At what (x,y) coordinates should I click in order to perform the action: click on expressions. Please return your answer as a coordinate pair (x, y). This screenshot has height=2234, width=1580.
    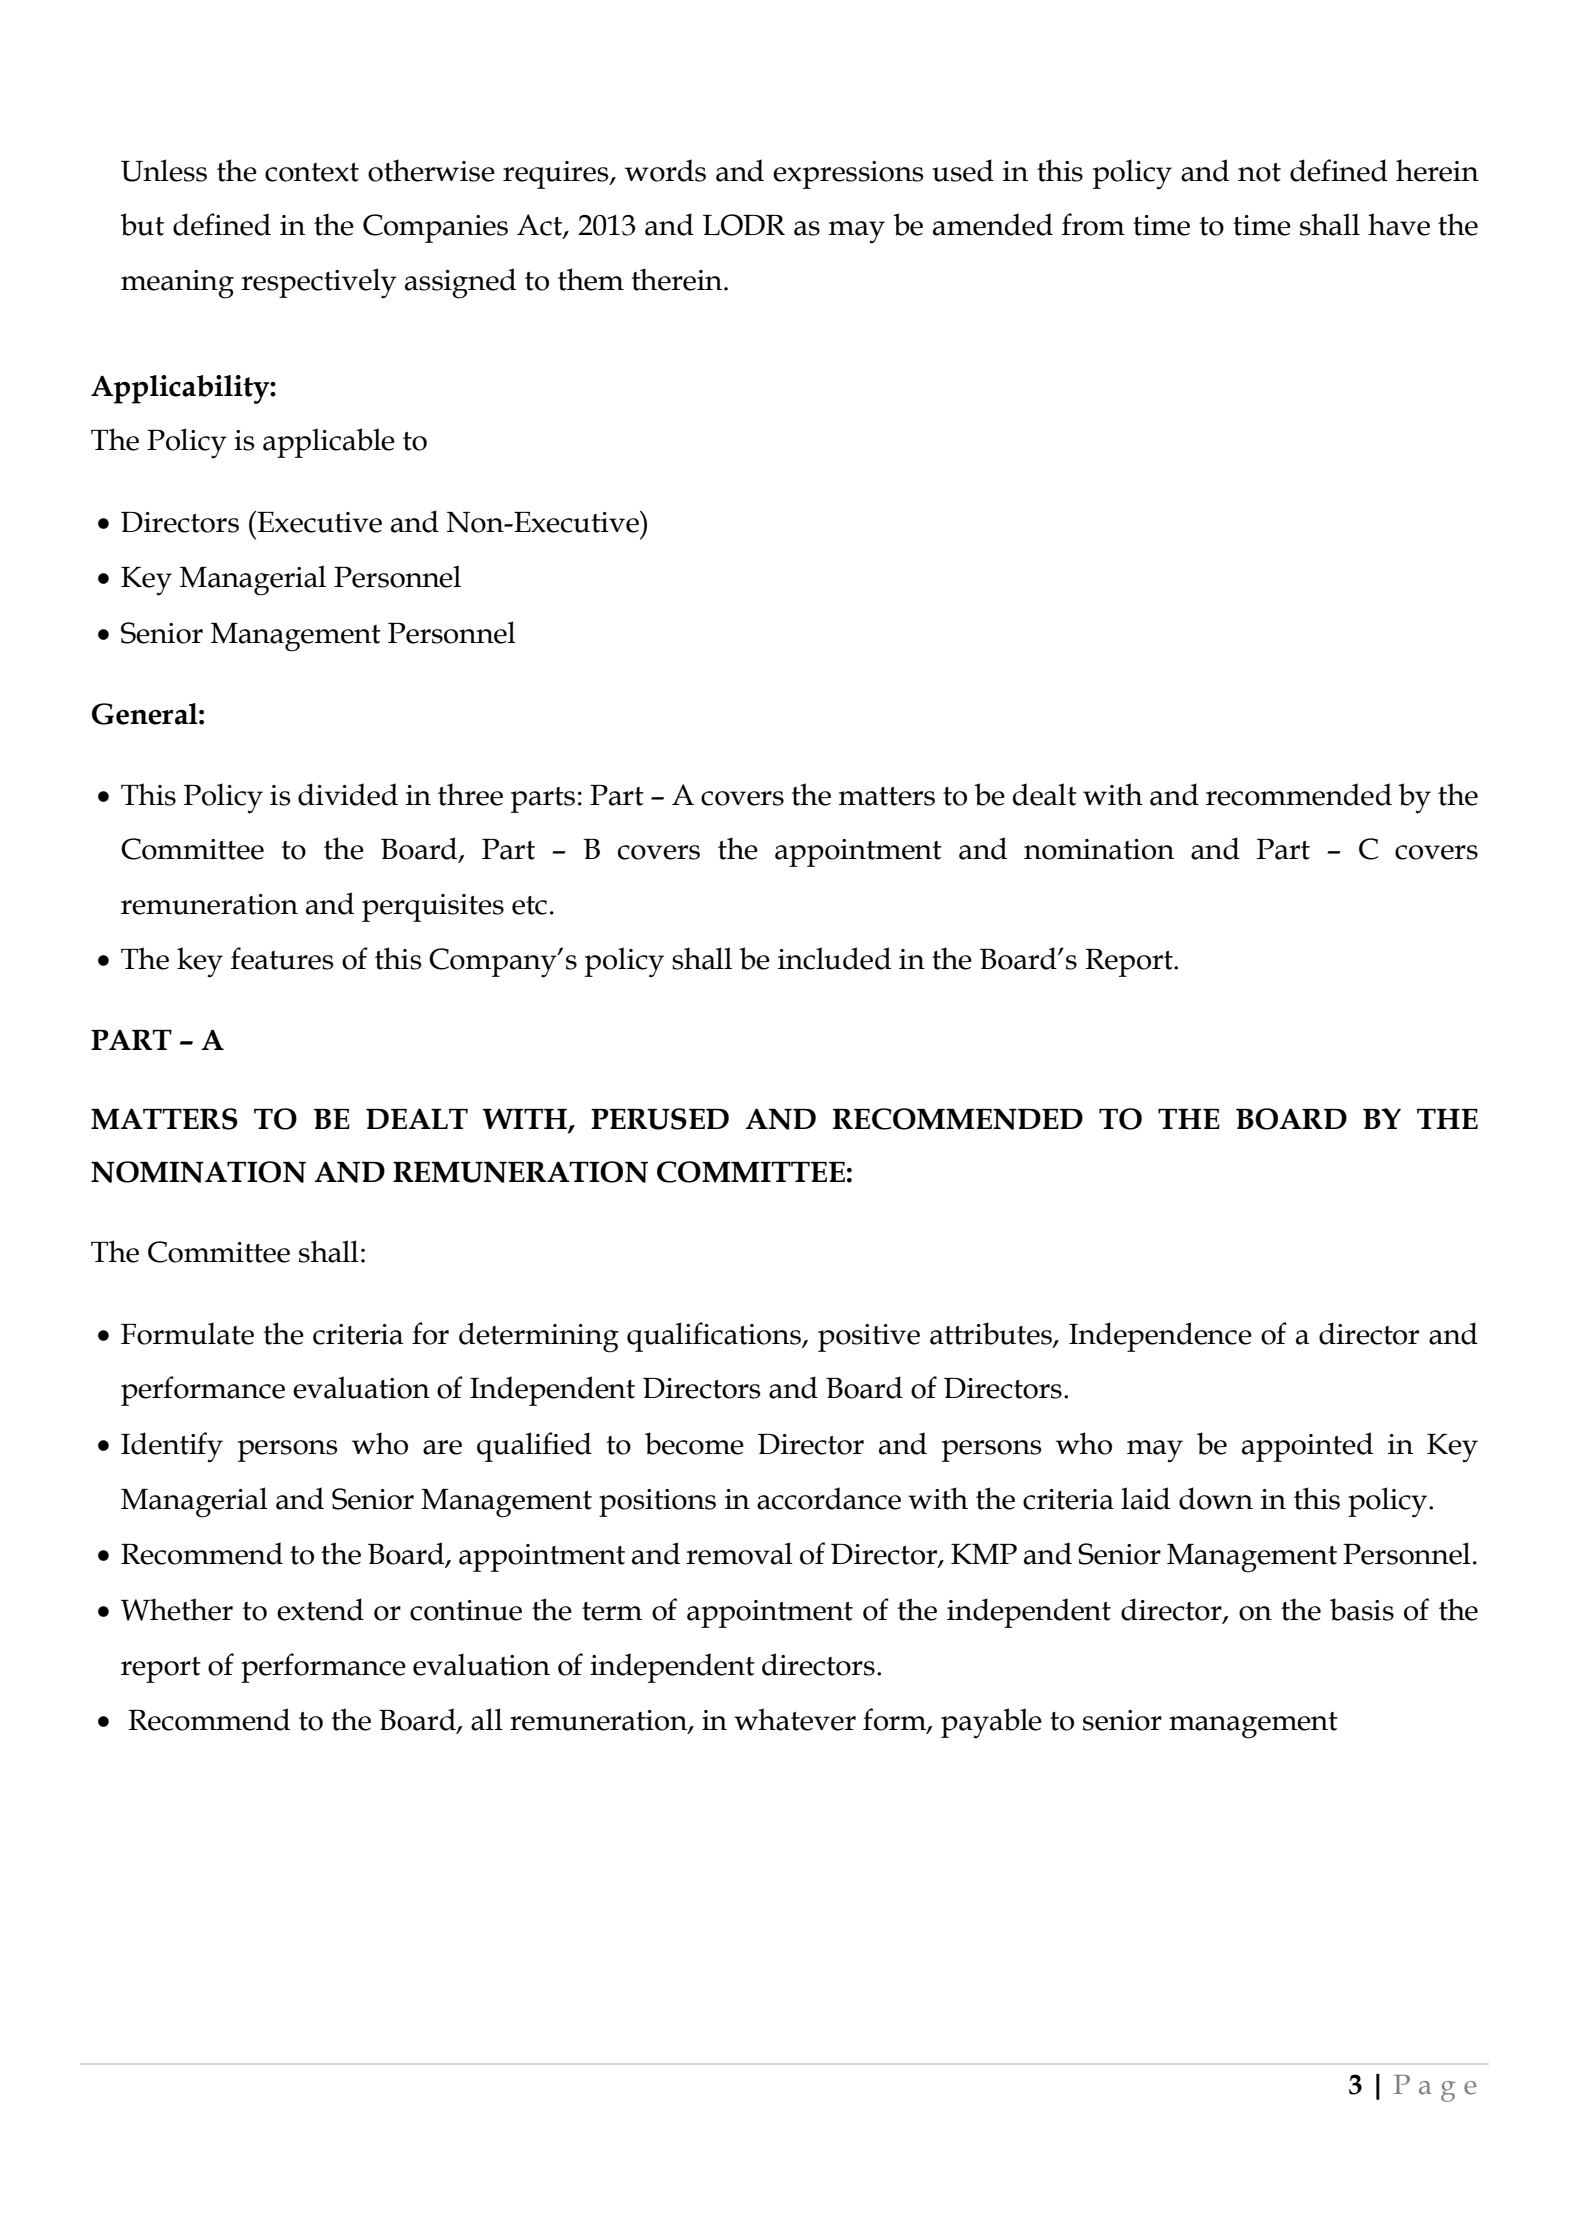
    Looking at the image, I should click on (848, 175).
